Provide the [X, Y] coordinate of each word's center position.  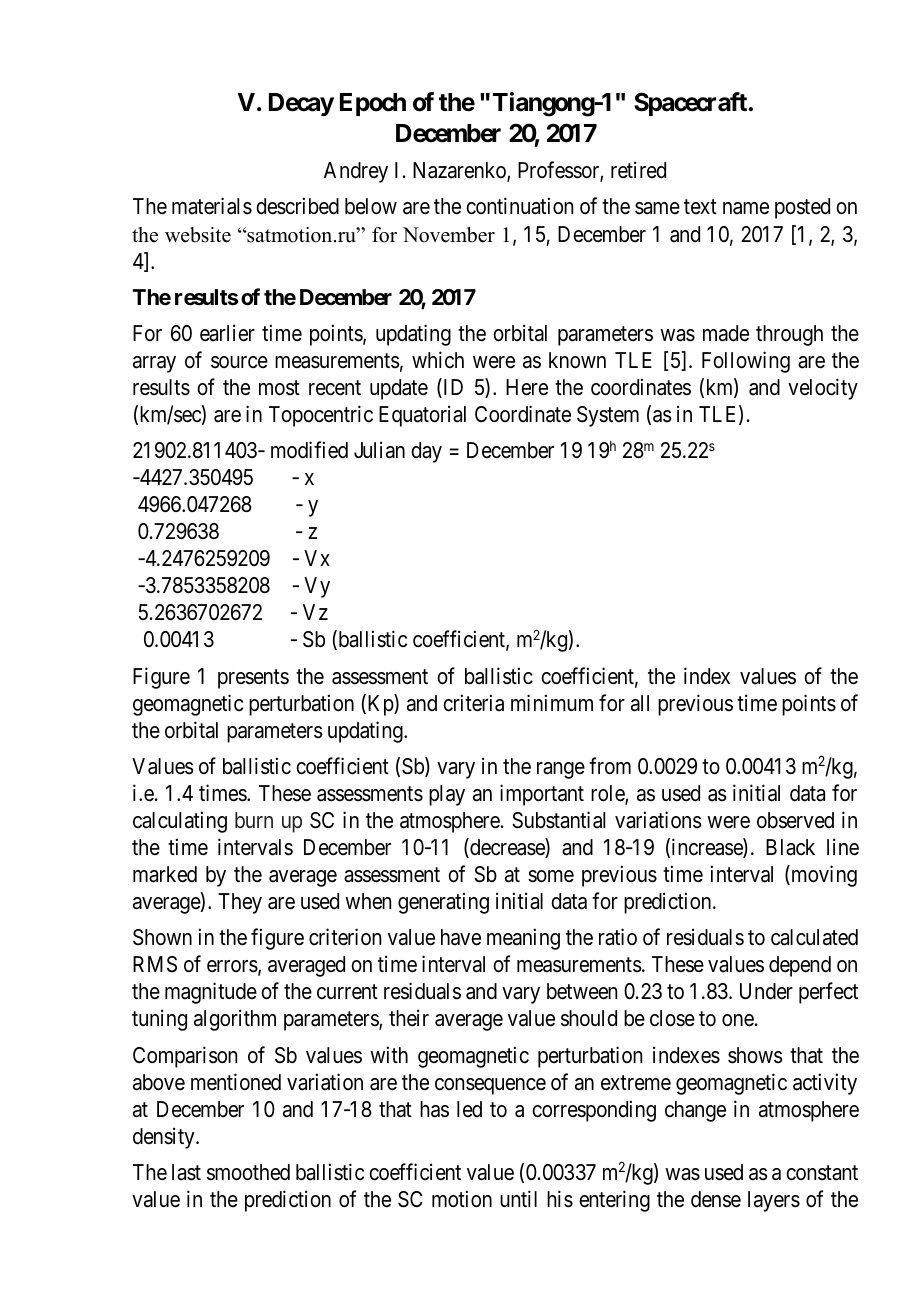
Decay [301, 104]
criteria [473, 703]
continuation [519, 206]
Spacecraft [690, 104]
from [610, 766]
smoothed [248, 1172]
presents [253, 679]
